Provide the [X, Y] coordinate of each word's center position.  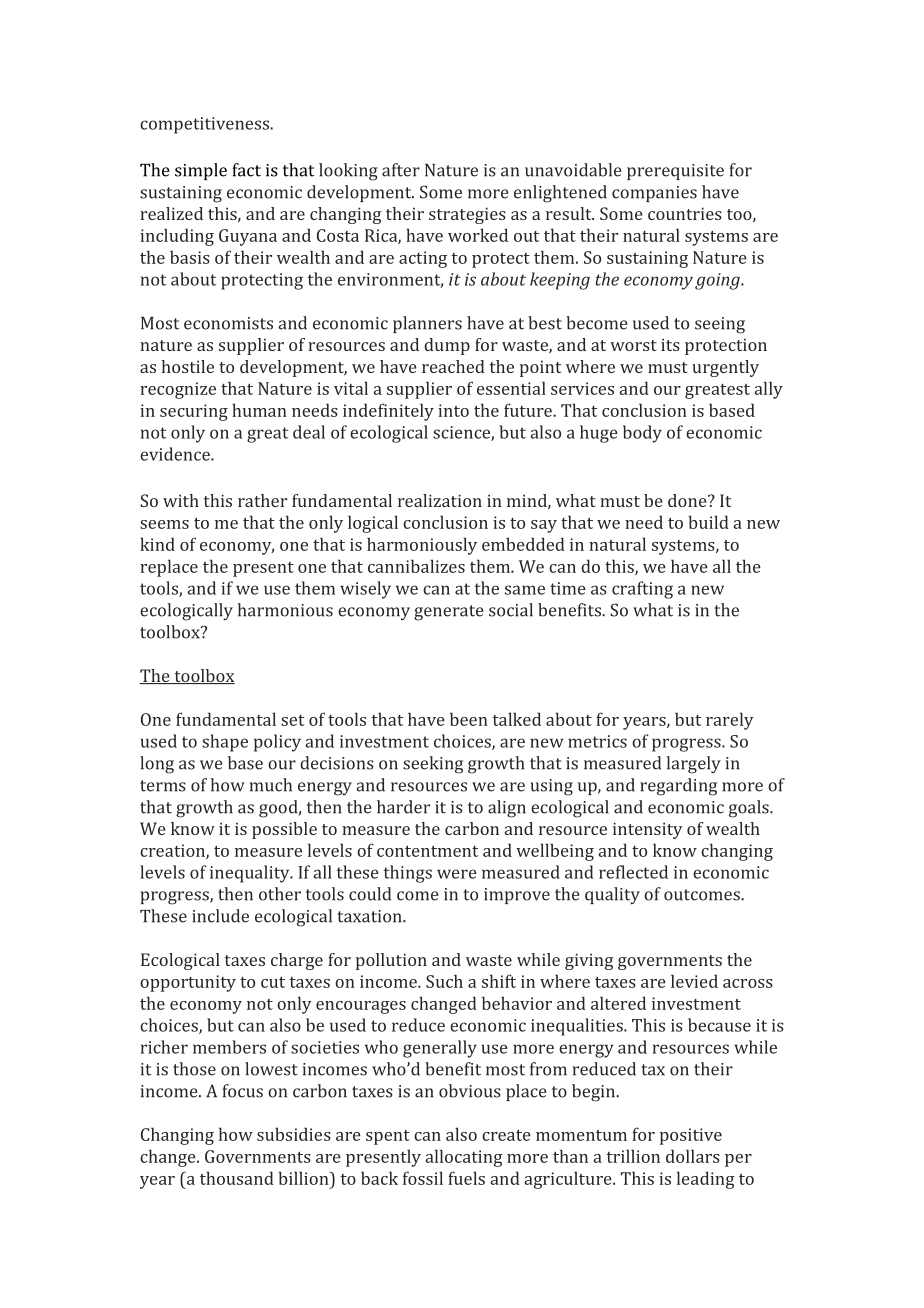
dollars [693, 1156]
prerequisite [675, 172]
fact [246, 170]
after [401, 170]
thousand [237, 1178]
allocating [464, 1158]
